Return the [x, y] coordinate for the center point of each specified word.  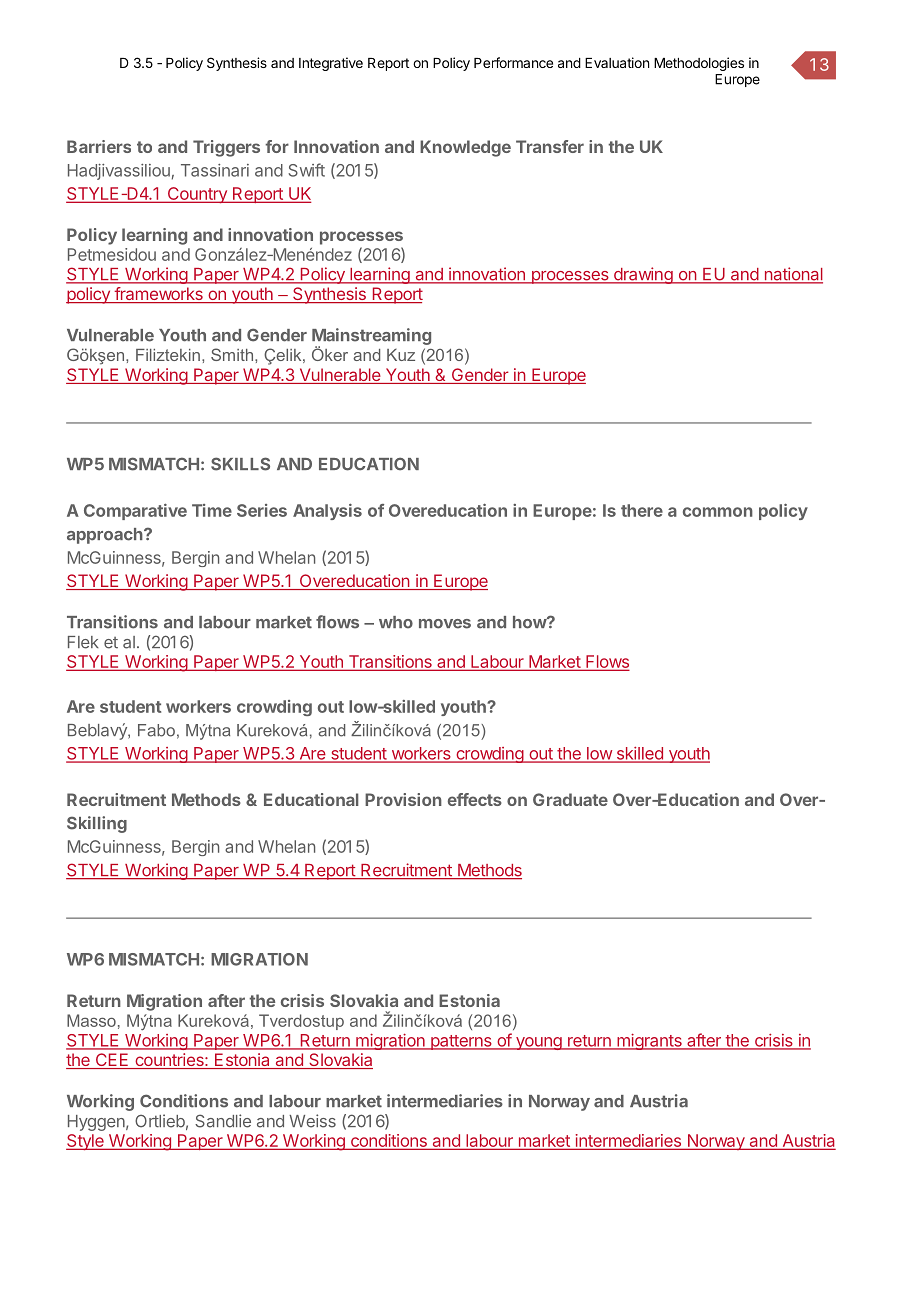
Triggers [226, 148]
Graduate [570, 799]
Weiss [312, 1121]
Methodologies [699, 64]
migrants [649, 1041]
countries [169, 1061]
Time [212, 510]
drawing [642, 275]
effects [475, 799]
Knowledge [465, 148]
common [718, 512]
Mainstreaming [371, 338]
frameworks [158, 295]
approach [106, 536]
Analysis [327, 512]
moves [445, 624]
